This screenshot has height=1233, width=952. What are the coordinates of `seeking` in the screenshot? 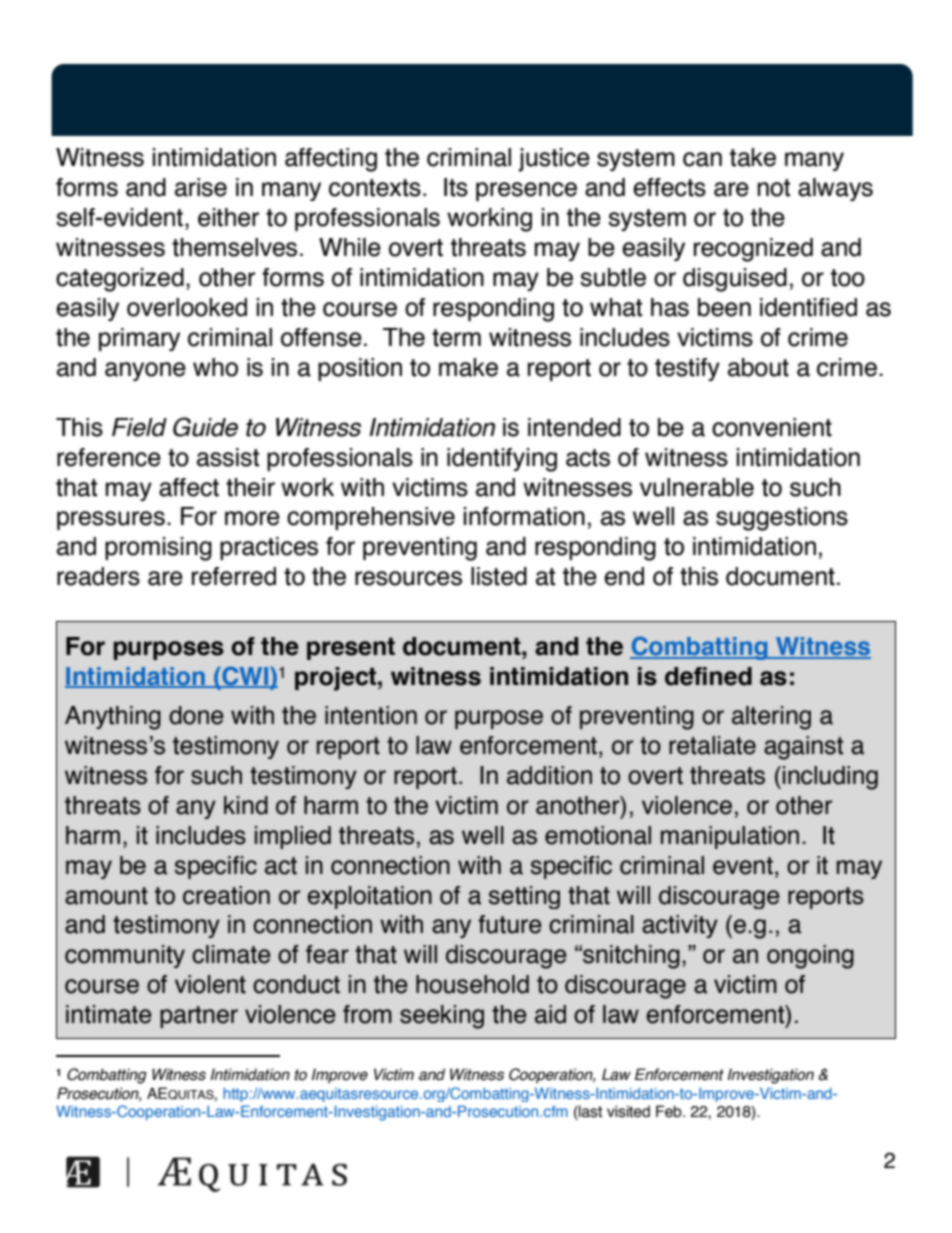 It's located at (442, 1017).
